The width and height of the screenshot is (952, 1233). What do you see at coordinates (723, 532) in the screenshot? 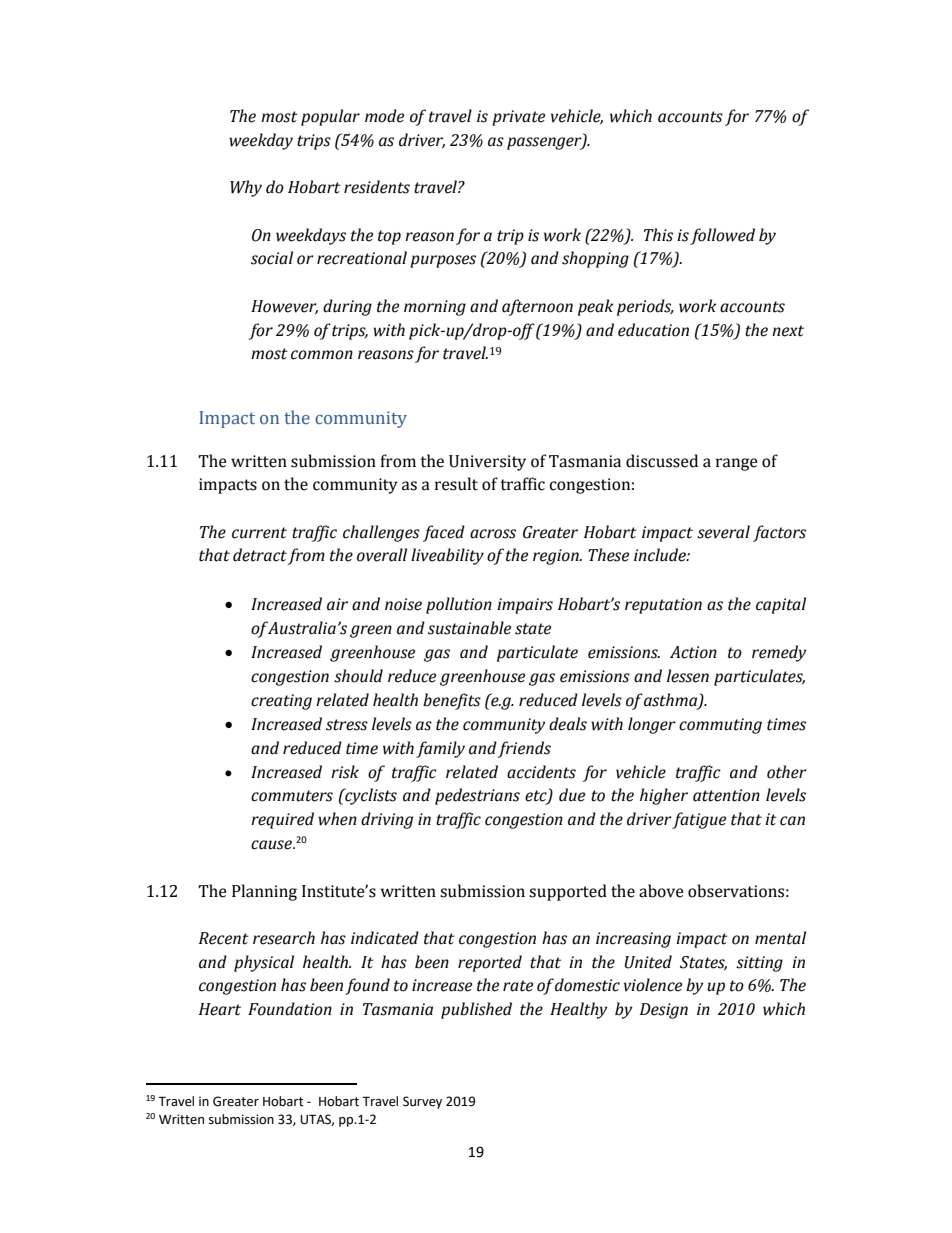
I see `several` at bounding box center [723, 532].
